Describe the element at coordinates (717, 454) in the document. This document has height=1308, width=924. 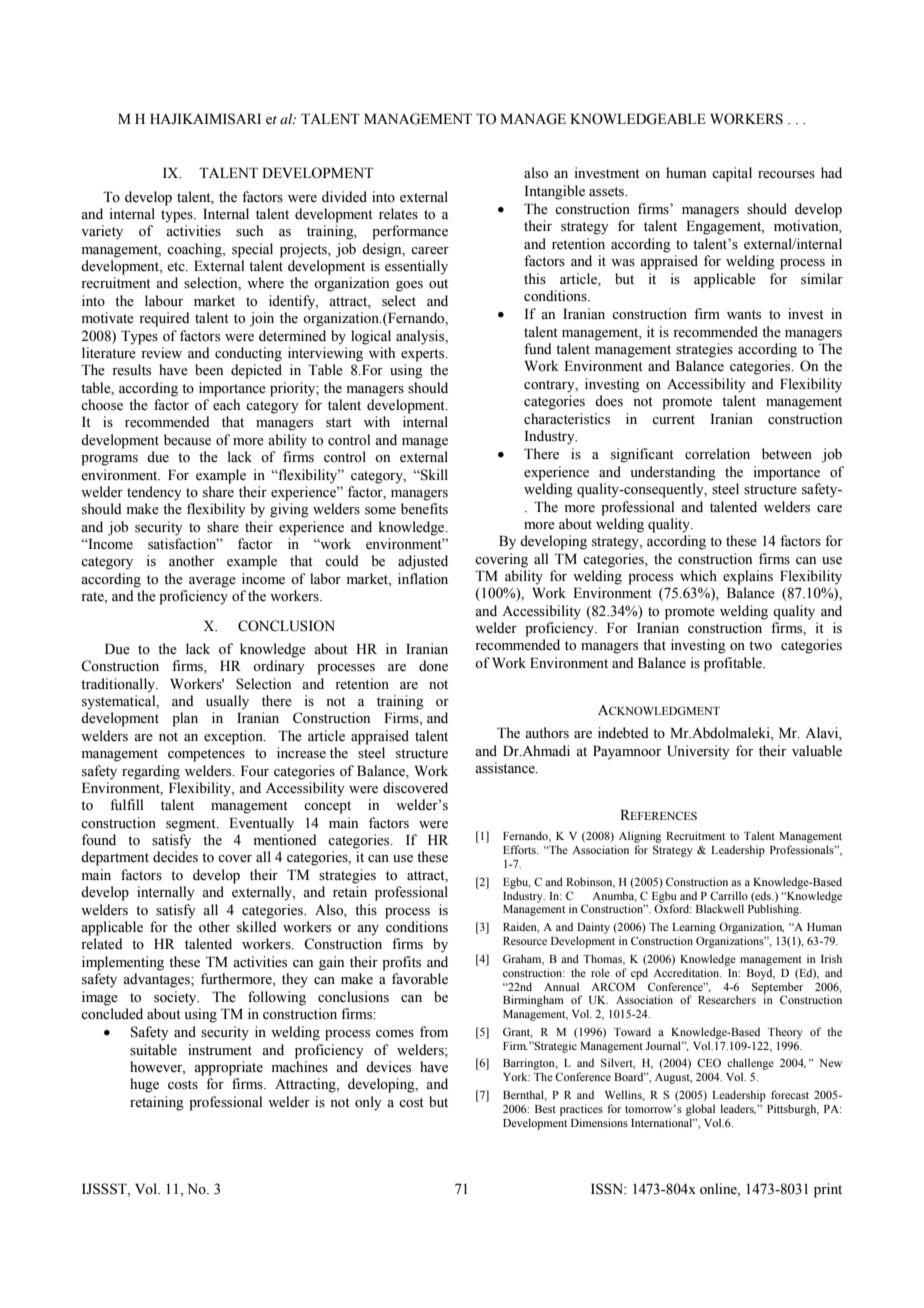
I see `correlation` at that location.
